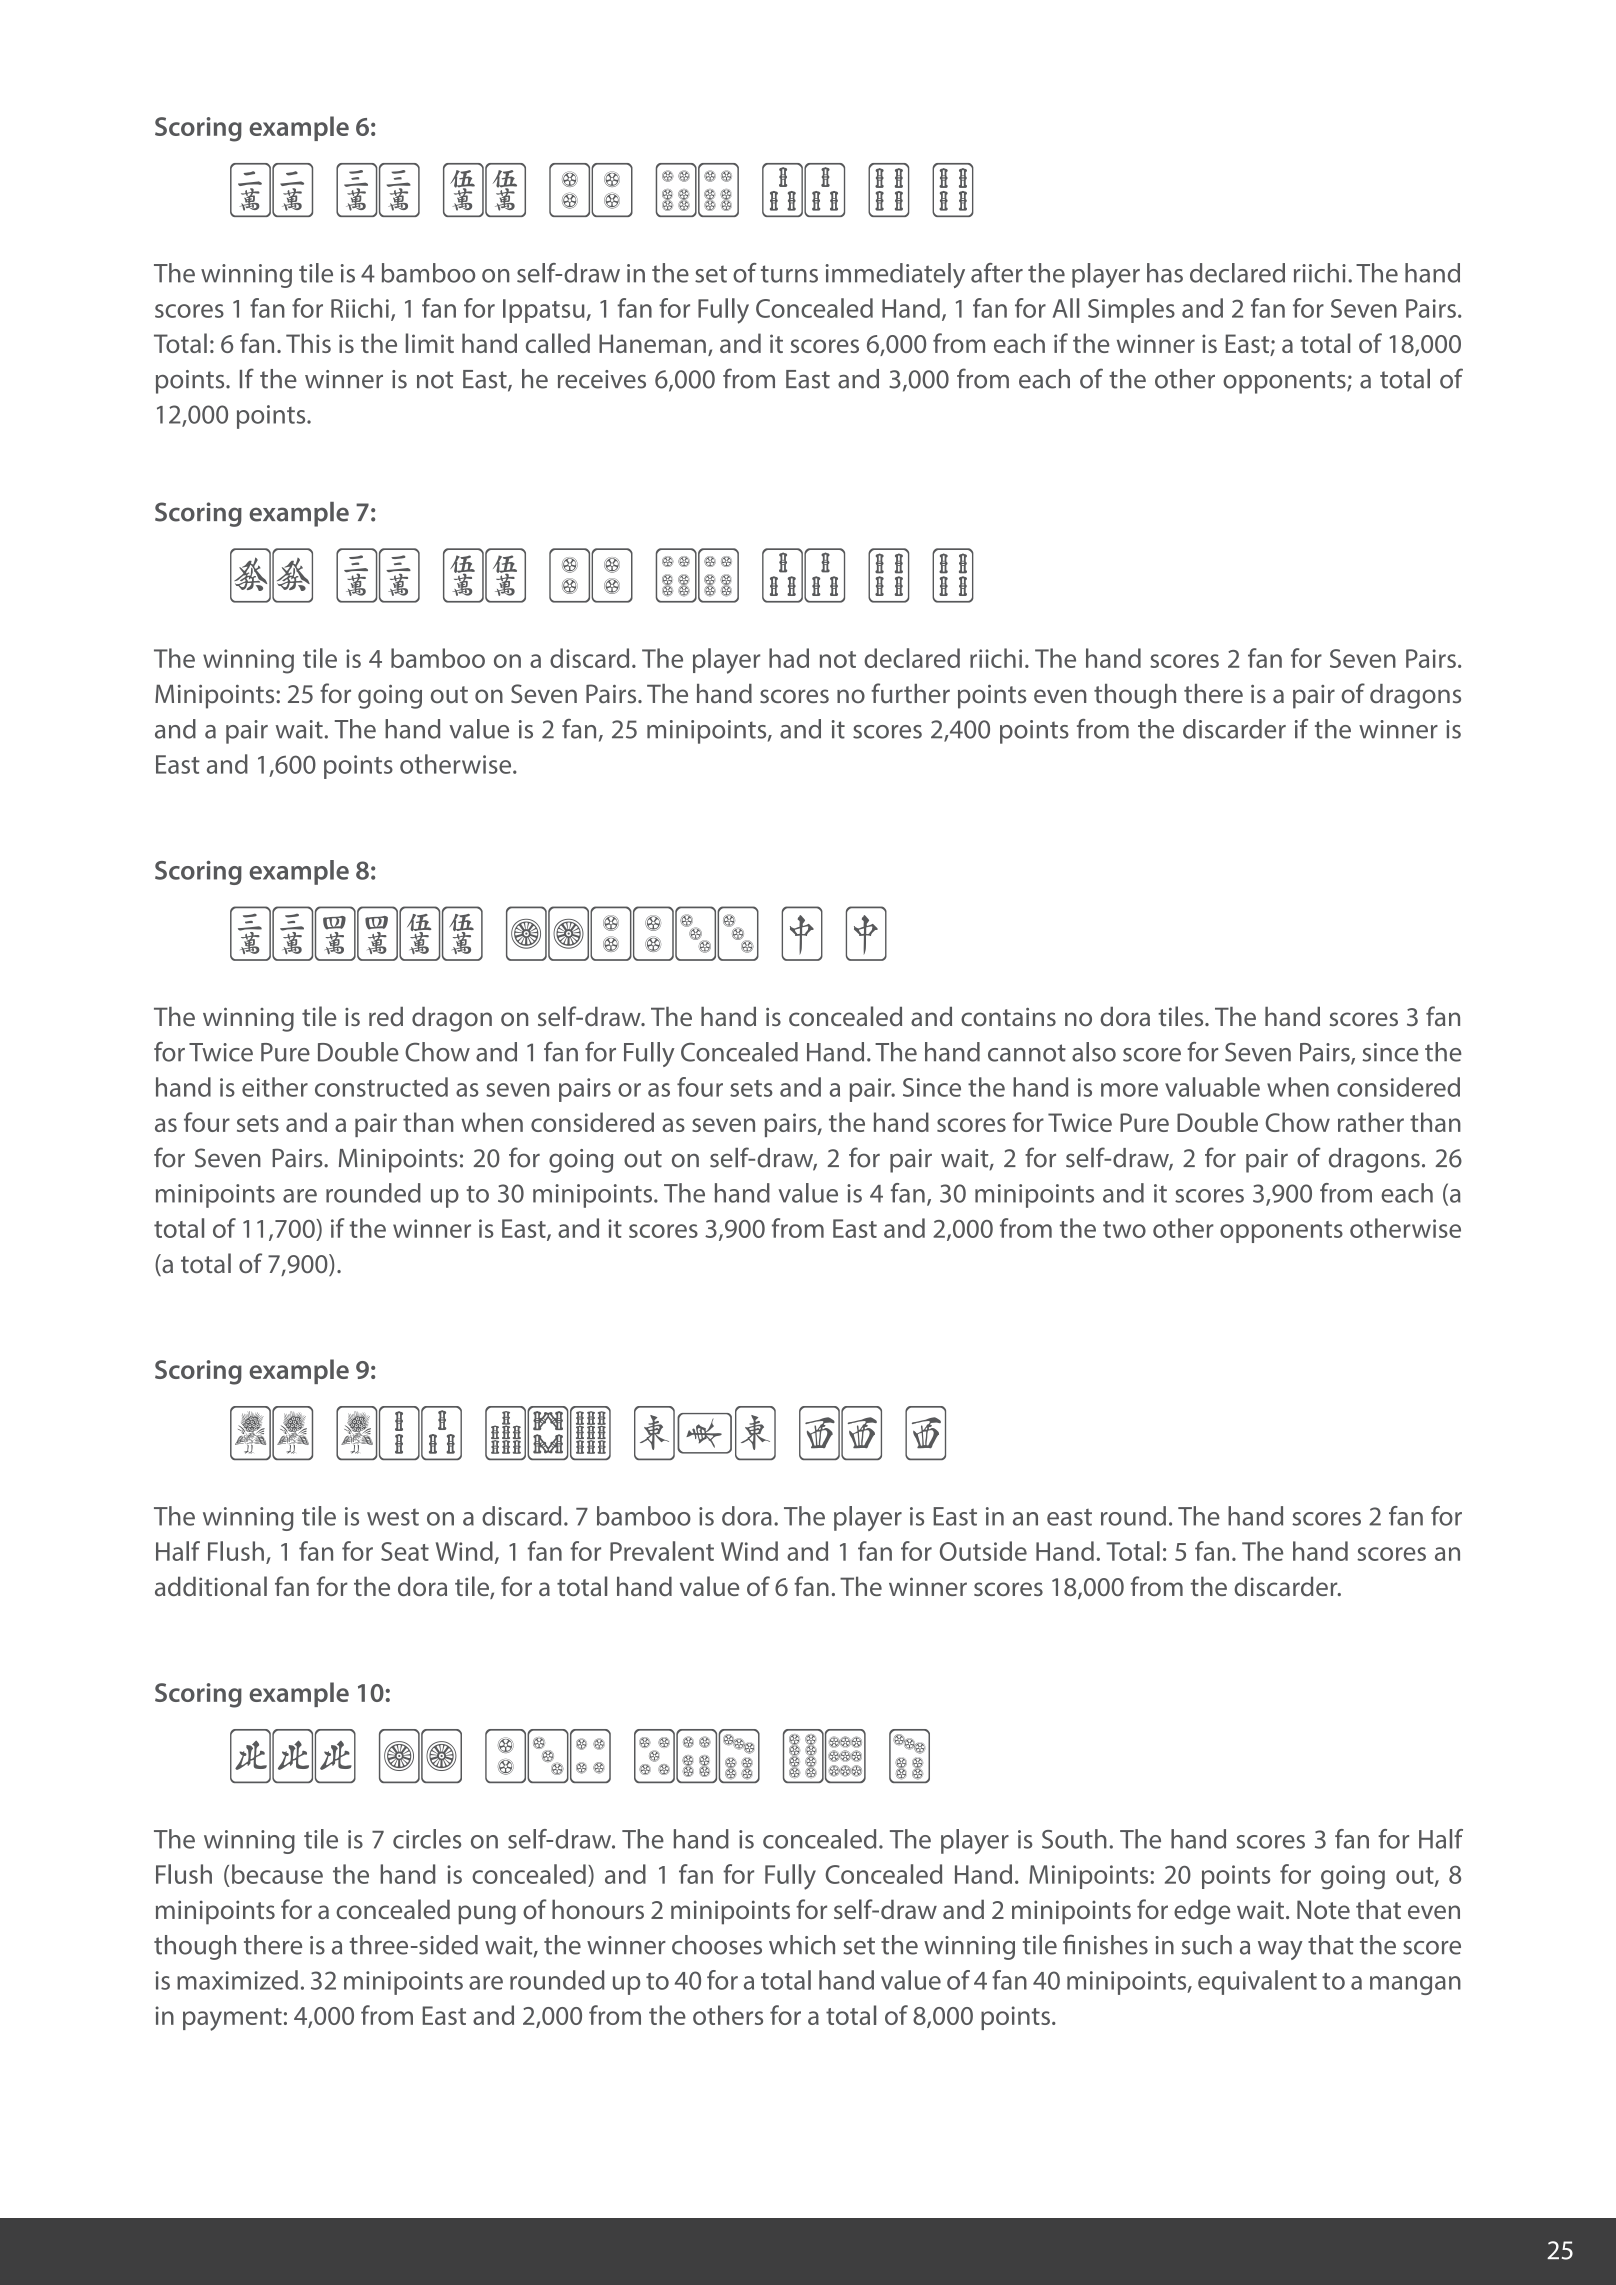  I want to click on equivalent, so click(1257, 1982).
